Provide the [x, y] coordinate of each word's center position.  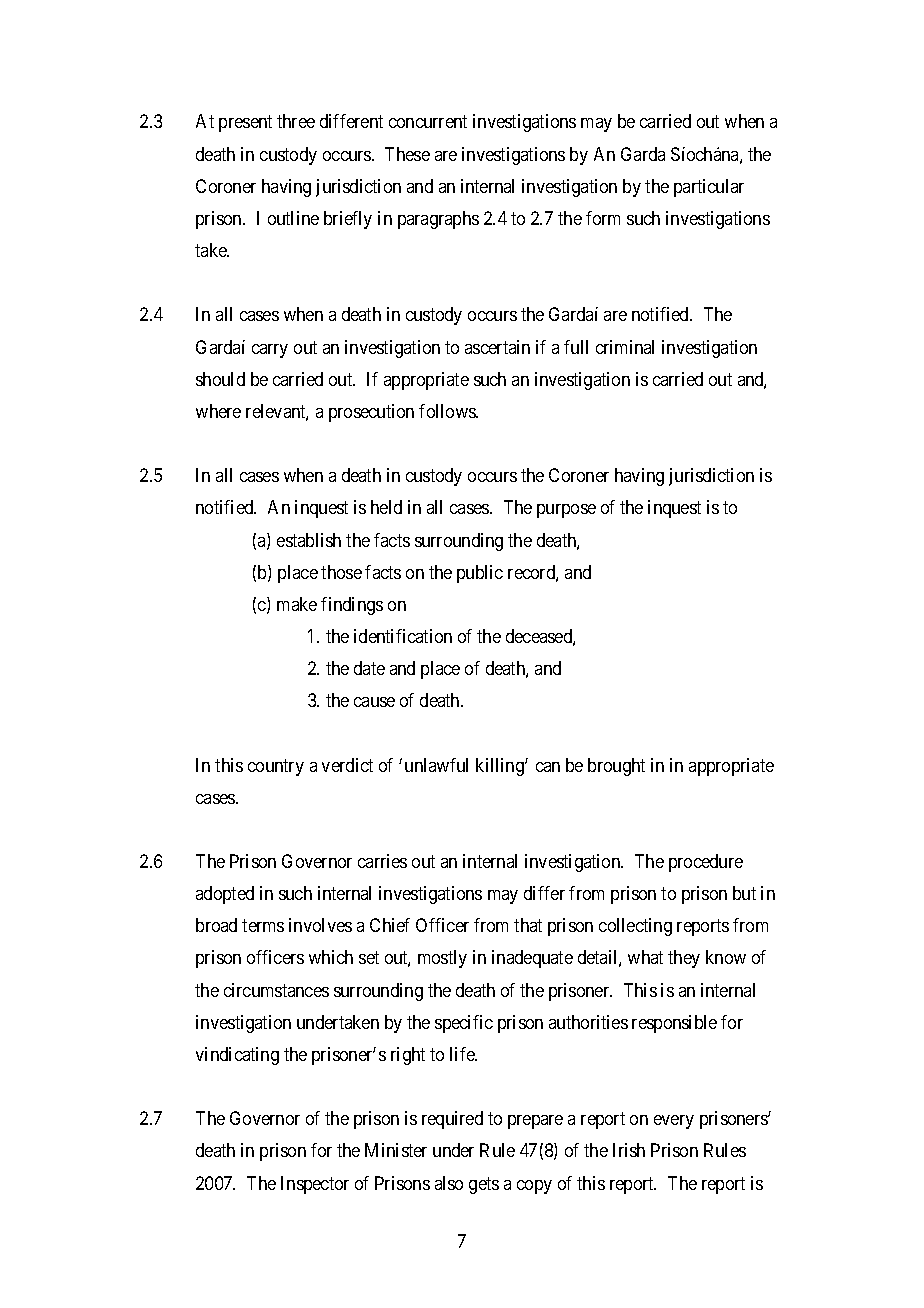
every [674, 1122]
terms [263, 926]
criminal [625, 347]
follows [448, 411]
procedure [706, 863]
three [296, 121]
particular [709, 188]
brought [616, 767]
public [480, 574]
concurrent [428, 122]
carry [270, 351]
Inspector [315, 1185]
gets [484, 1185]
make [297, 604]
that [528, 925]
